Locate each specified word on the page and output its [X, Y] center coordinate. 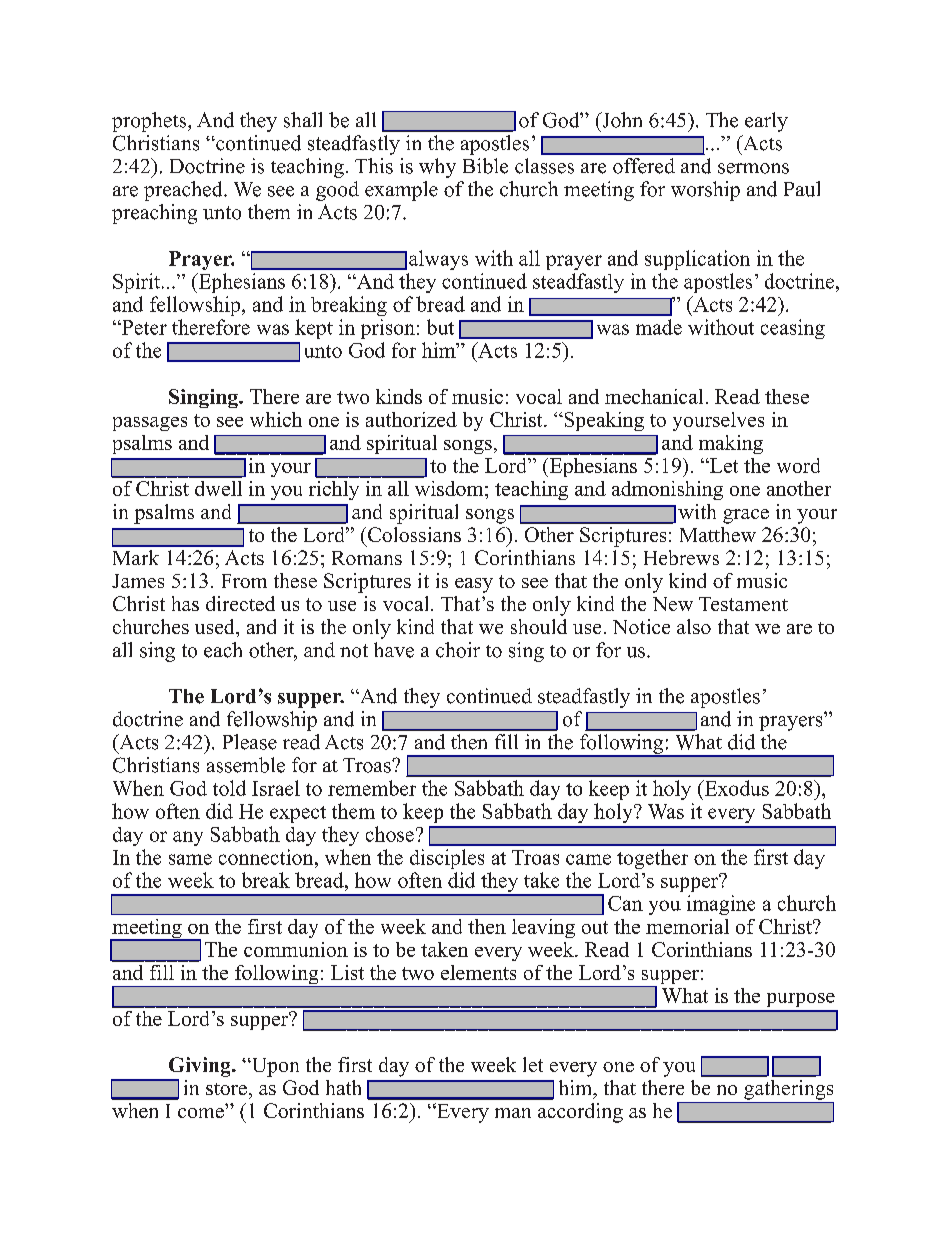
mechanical [654, 396]
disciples [447, 859]
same [190, 859]
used [216, 626]
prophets [150, 122]
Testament [743, 604]
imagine [721, 905]
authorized [411, 419]
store [226, 1089]
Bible [485, 166]
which [276, 419]
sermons [753, 168]
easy [474, 585]
